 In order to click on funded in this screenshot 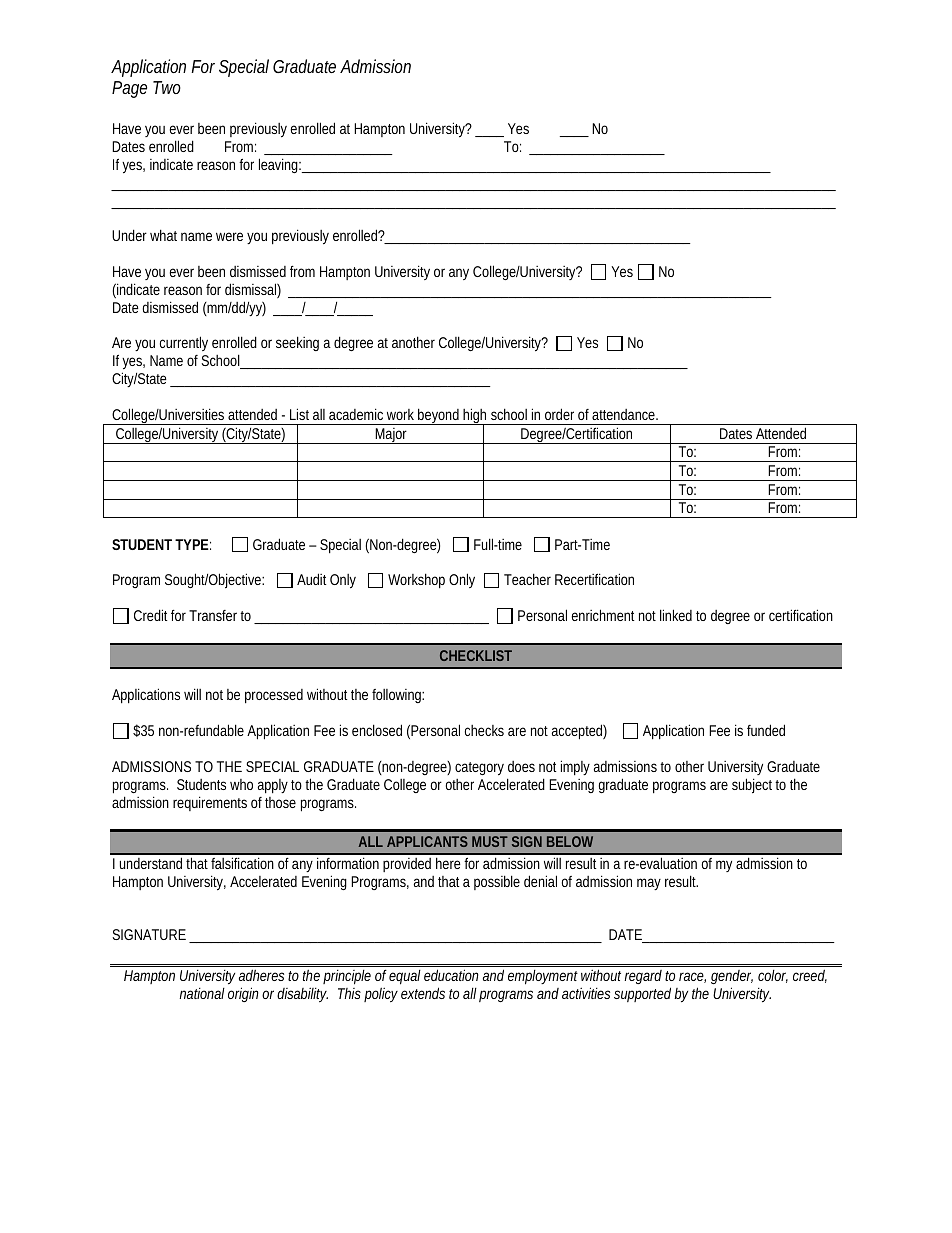, I will do `click(766, 730)`.
